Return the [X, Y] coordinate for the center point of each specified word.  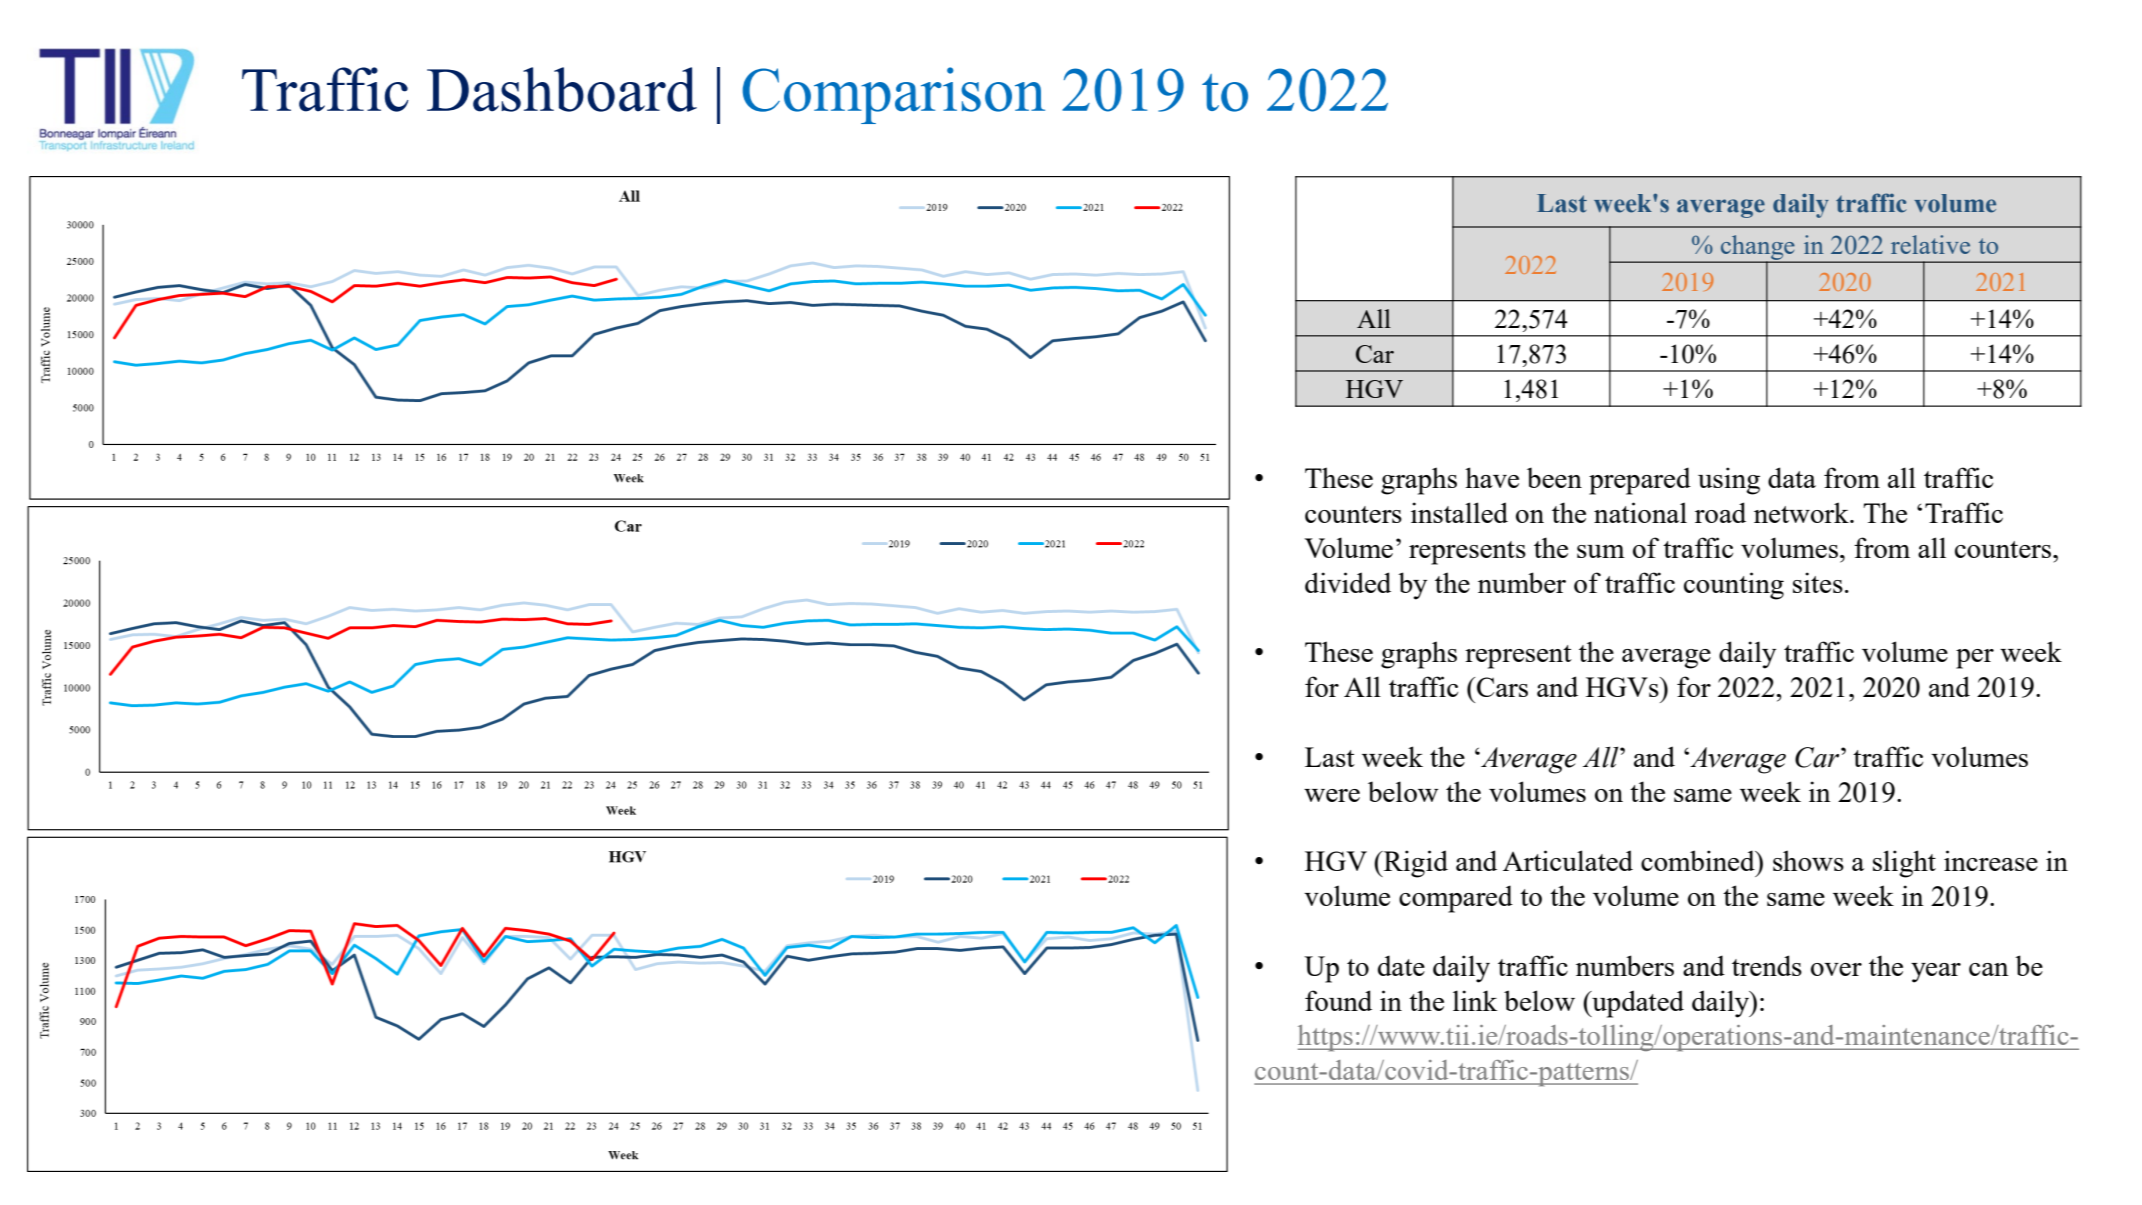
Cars [1502, 687]
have [1492, 477]
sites [1818, 582]
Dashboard [562, 89]
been [1554, 477]
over [1836, 969]
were [1332, 795]
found [1338, 1000]
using [1729, 481]
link [1475, 1000]
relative [1930, 244]
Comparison [893, 95]
